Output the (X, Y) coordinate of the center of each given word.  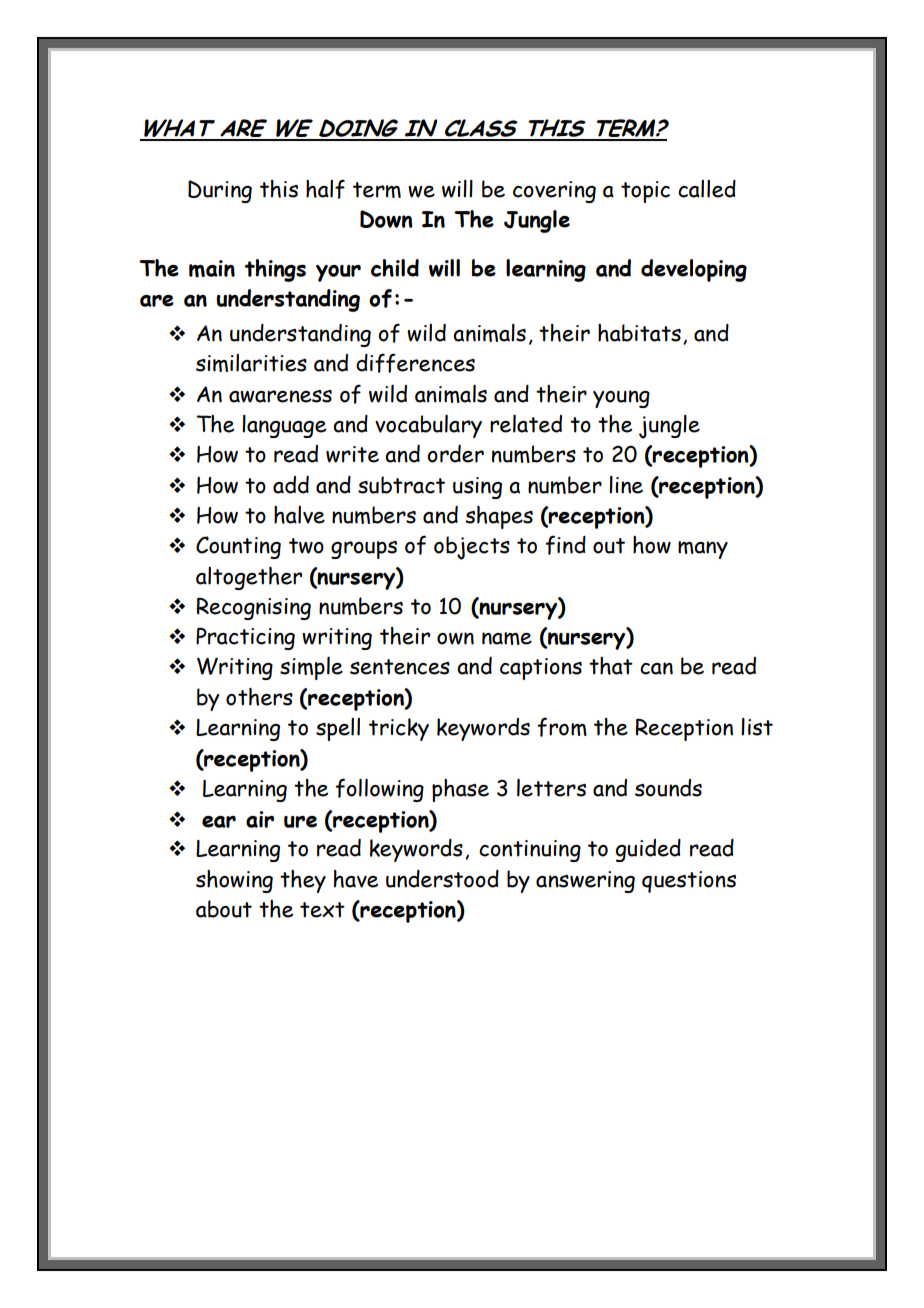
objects (472, 548)
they (303, 881)
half (325, 189)
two (306, 546)
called (707, 189)
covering (554, 192)
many (703, 550)
